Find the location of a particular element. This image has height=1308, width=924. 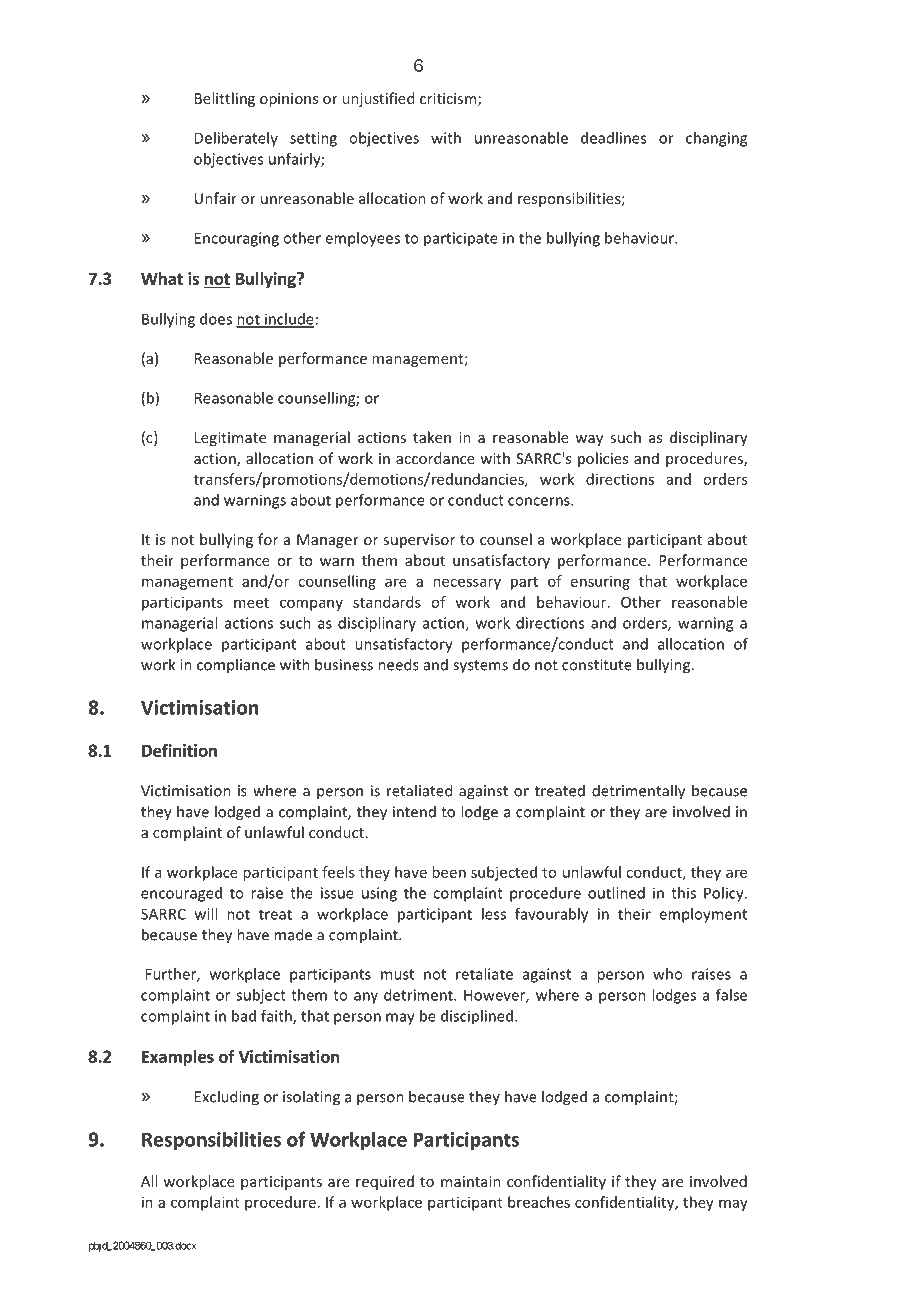

unjustified is located at coordinates (378, 99).
